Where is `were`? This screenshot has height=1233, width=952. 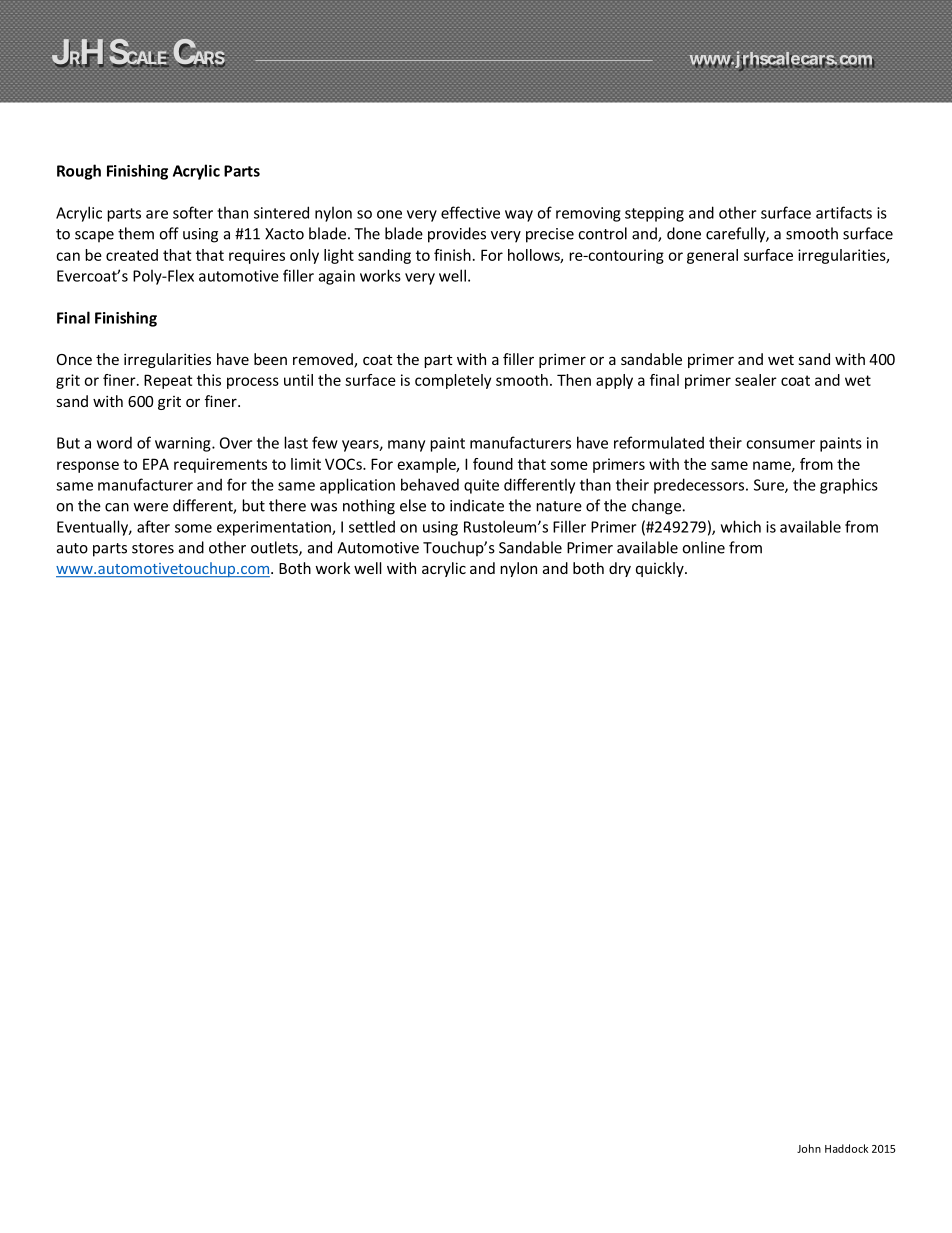 were is located at coordinates (150, 507).
